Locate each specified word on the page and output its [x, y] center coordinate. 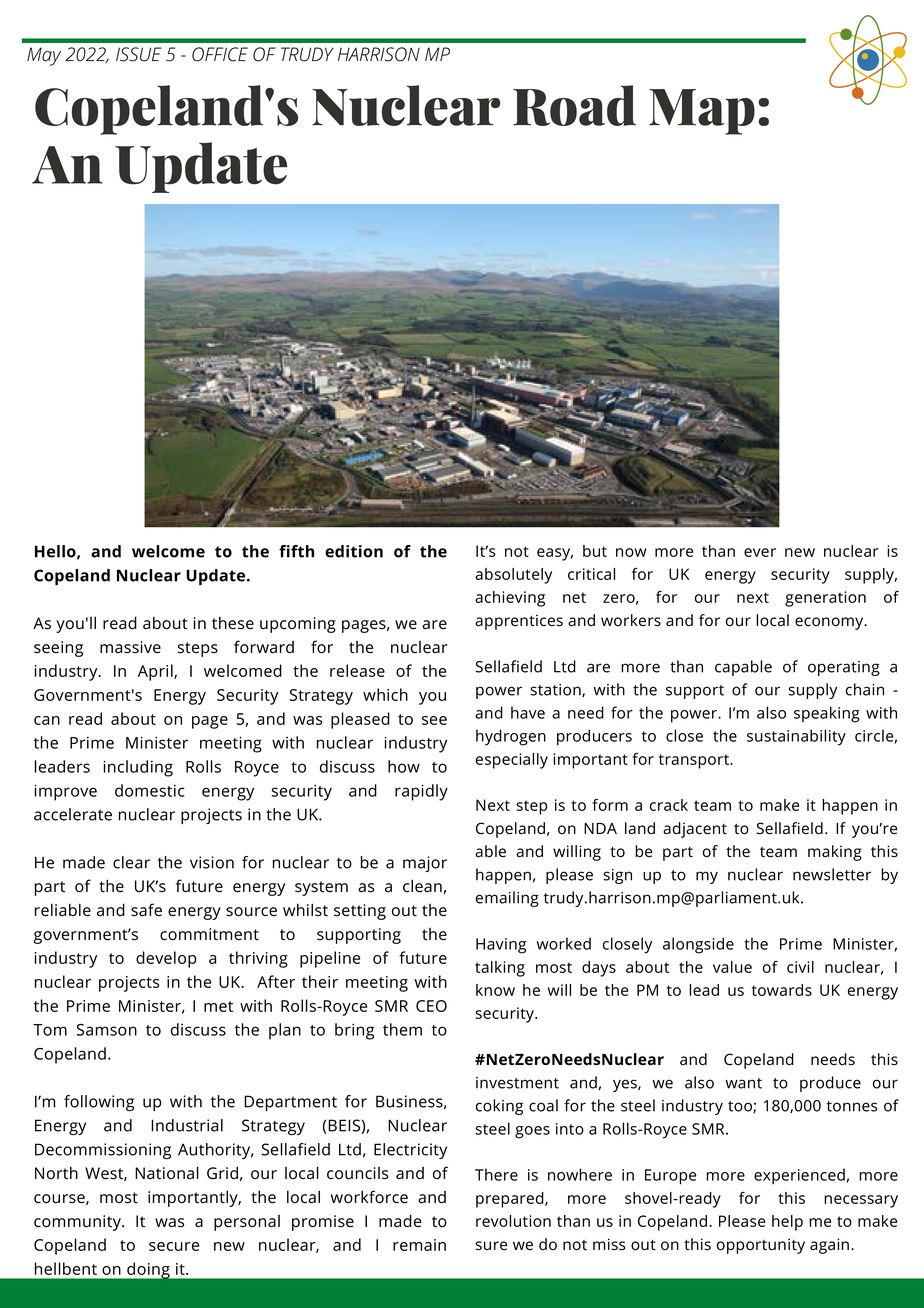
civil [800, 967]
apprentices [519, 622]
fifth [296, 551]
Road [574, 105]
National [167, 1173]
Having [501, 946]
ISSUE [138, 54]
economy [830, 623]
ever [760, 552]
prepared [511, 1200]
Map [702, 112]
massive [130, 647]
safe [146, 910]
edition [354, 551]
